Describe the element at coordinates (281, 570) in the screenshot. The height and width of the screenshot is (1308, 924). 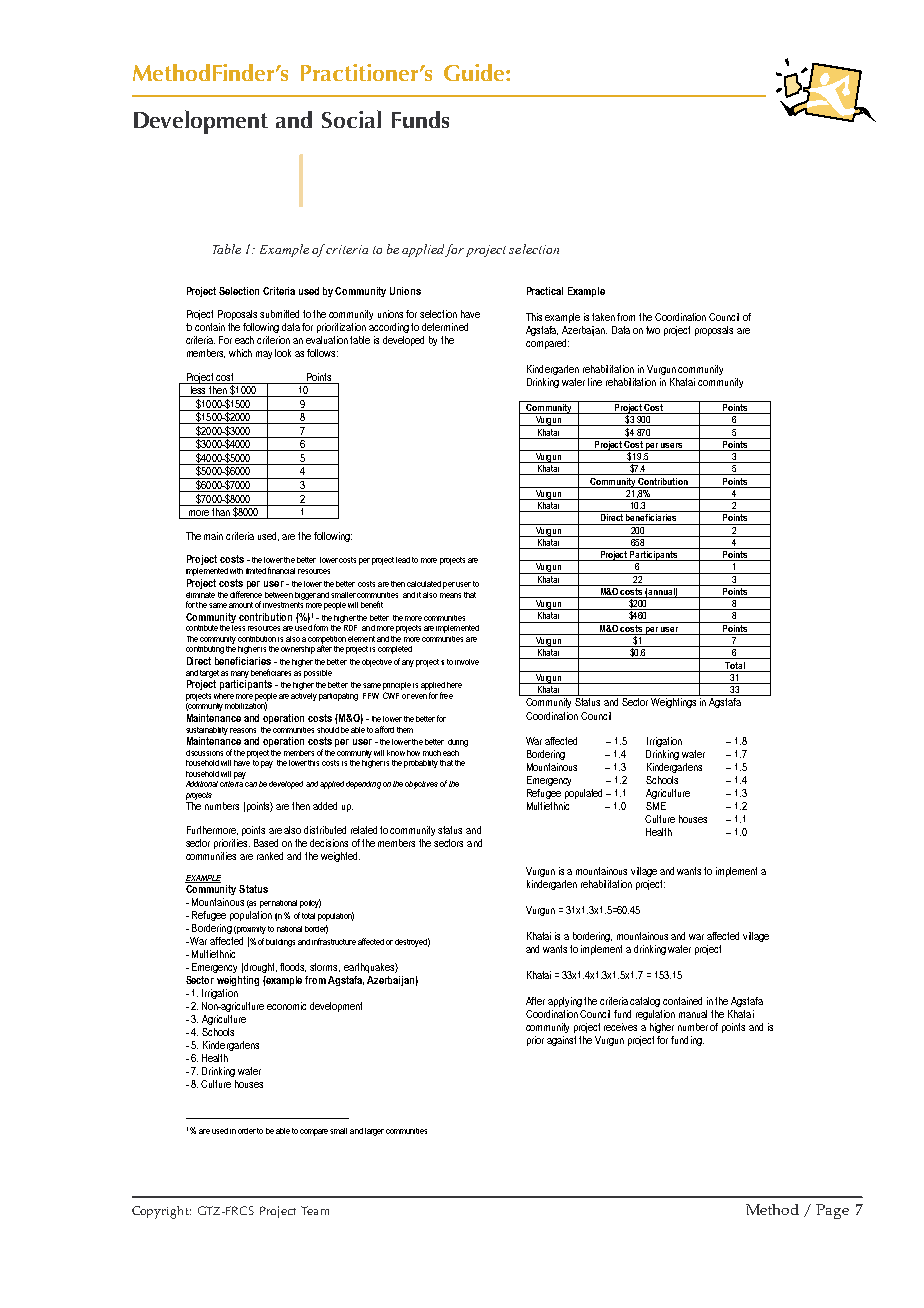
I see `financial` at that location.
